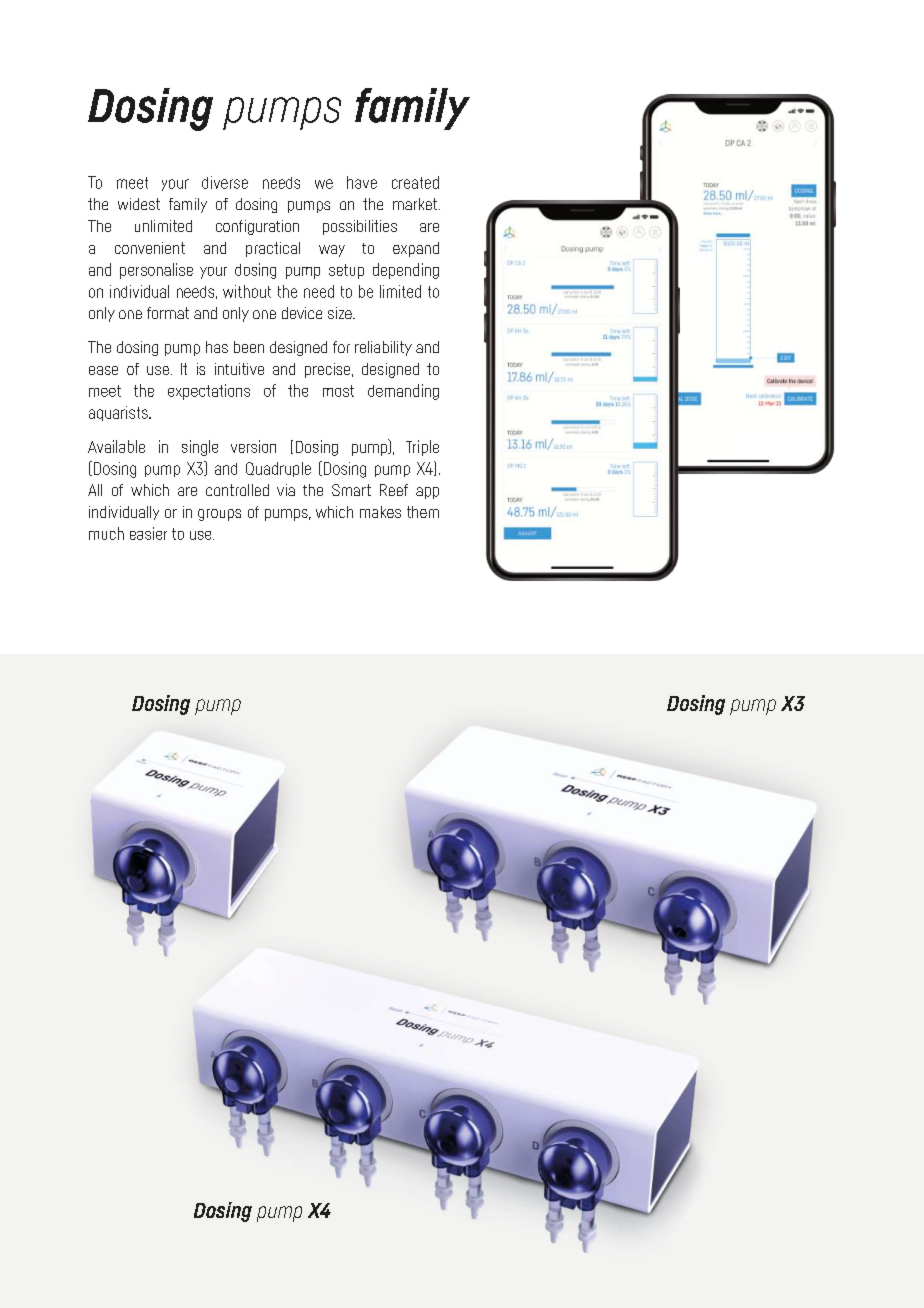 Image resolution: width=924 pixels, height=1308 pixels. I want to click on easier, so click(148, 533).
